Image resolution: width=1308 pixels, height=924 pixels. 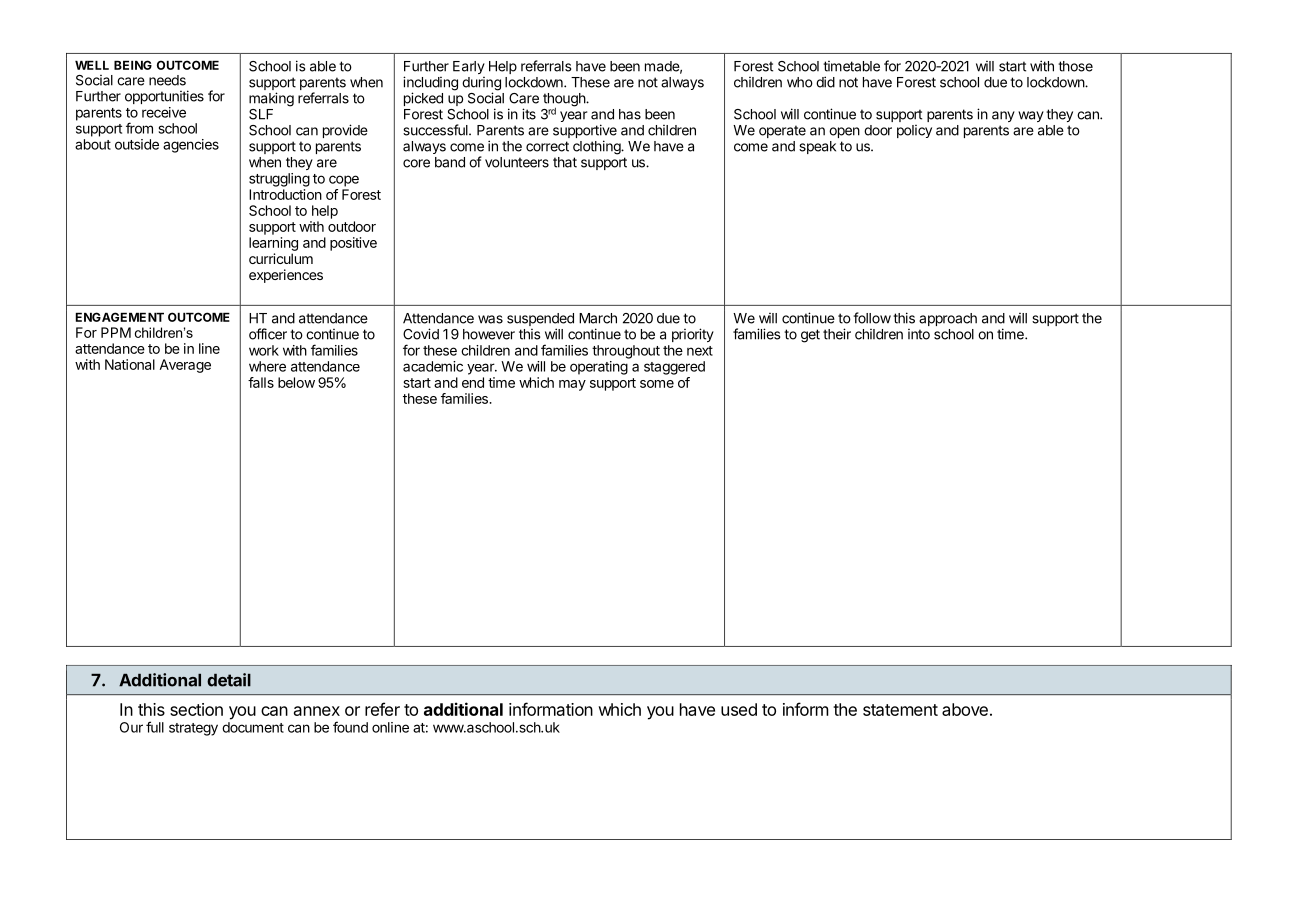 I want to click on though, so click(x=565, y=101).
